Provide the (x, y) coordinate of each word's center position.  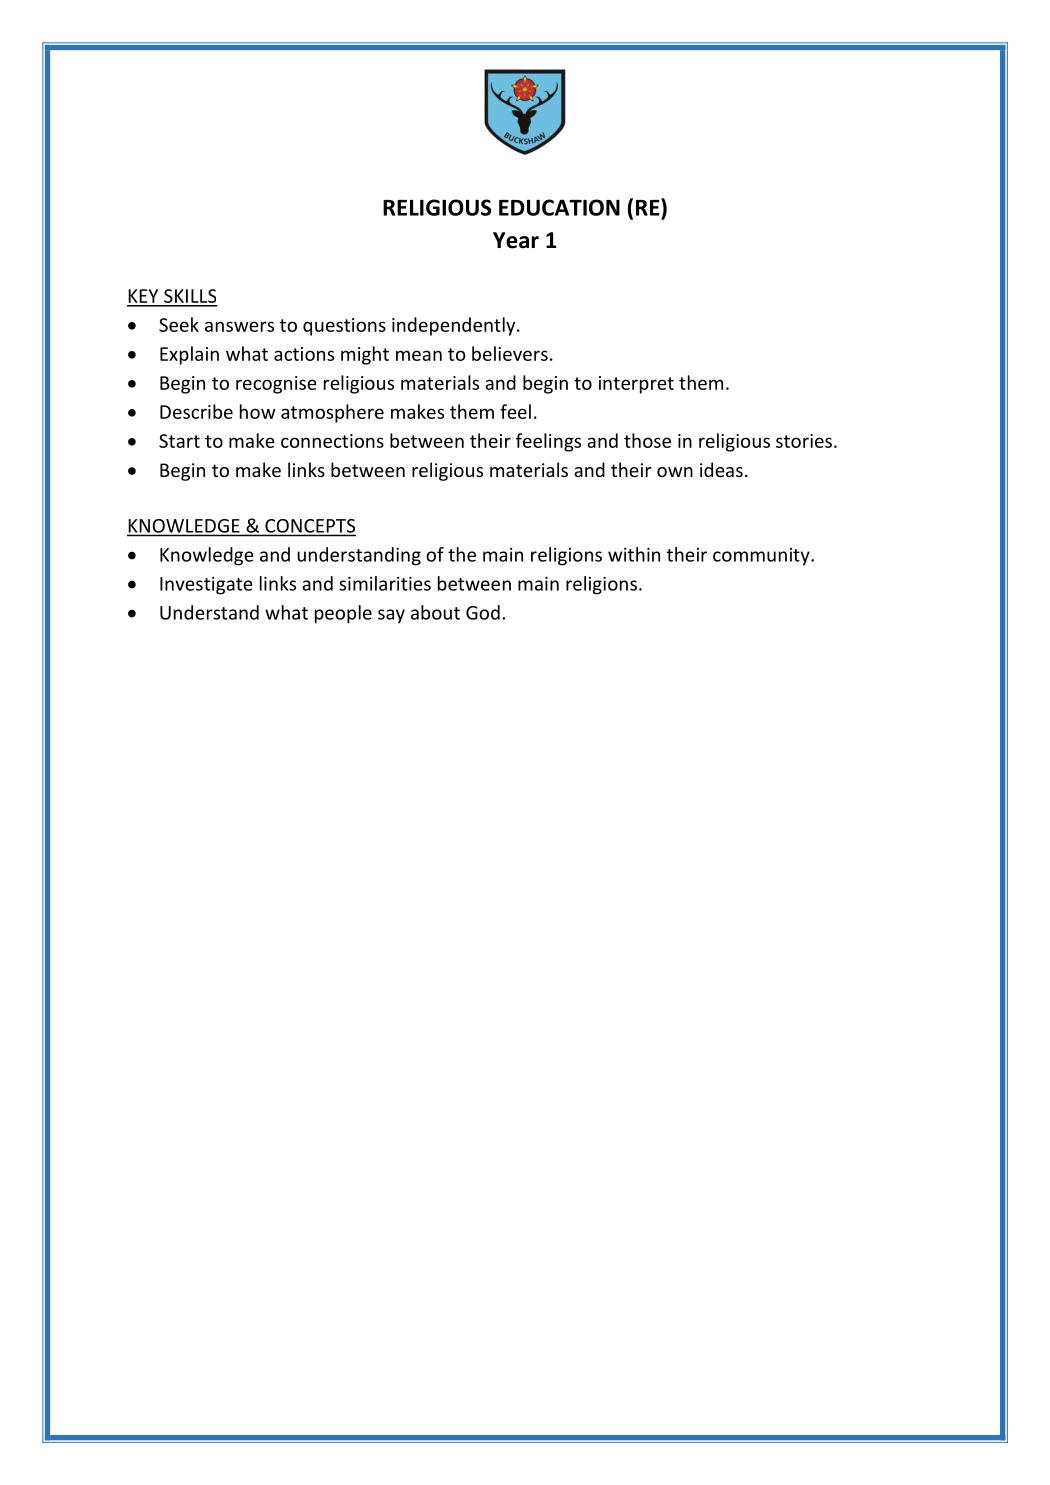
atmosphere (332, 413)
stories (804, 441)
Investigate (206, 586)
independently (455, 326)
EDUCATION (559, 207)
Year (516, 240)
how (258, 411)
